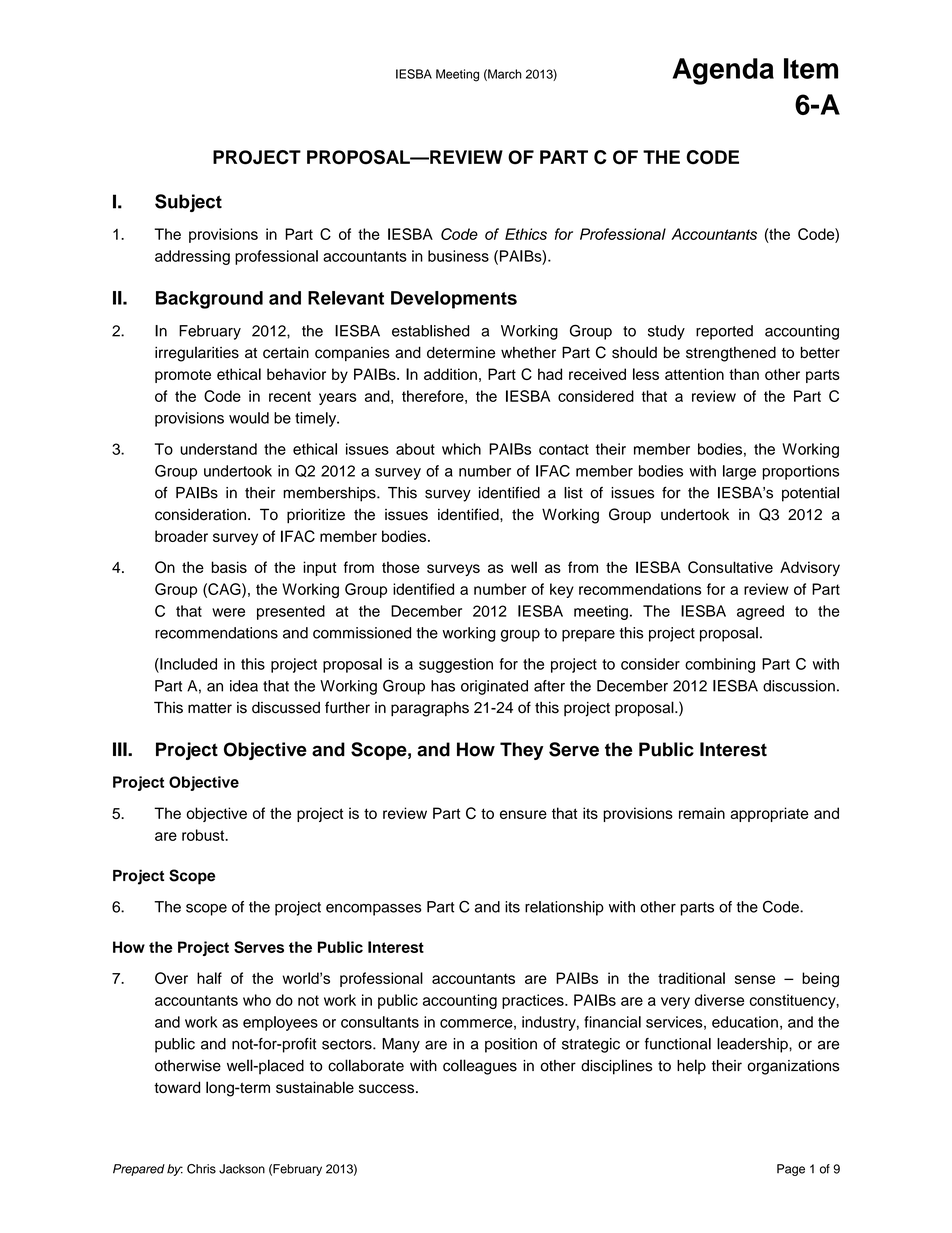  I want to click on which, so click(461, 449).
